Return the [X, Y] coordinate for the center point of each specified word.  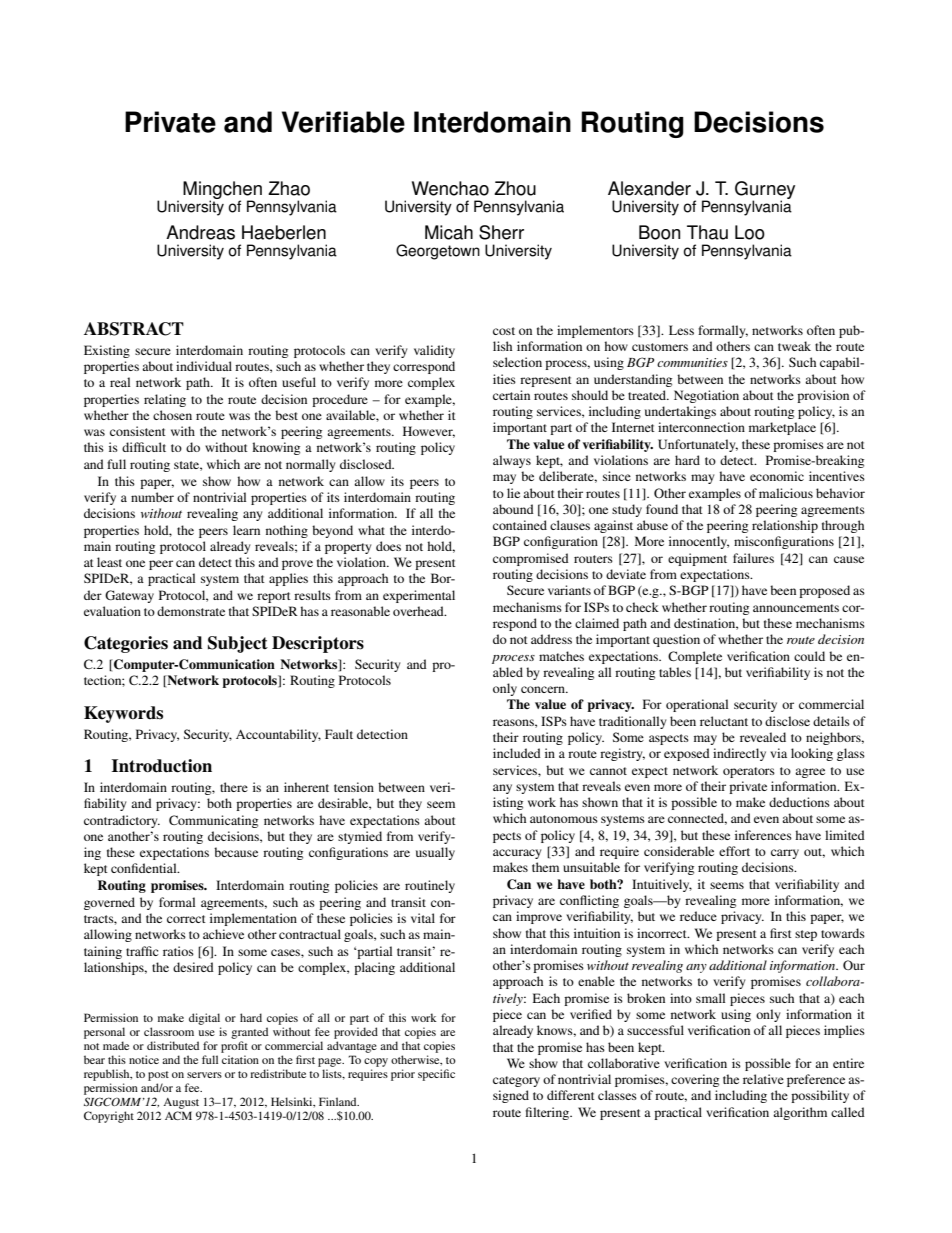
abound [513, 509]
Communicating [213, 821]
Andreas [200, 232]
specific [436, 1075]
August [181, 1103]
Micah [449, 232]
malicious [786, 493]
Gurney [765, 191]
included [517, 753]
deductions [799, 802]
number [152, 497]
